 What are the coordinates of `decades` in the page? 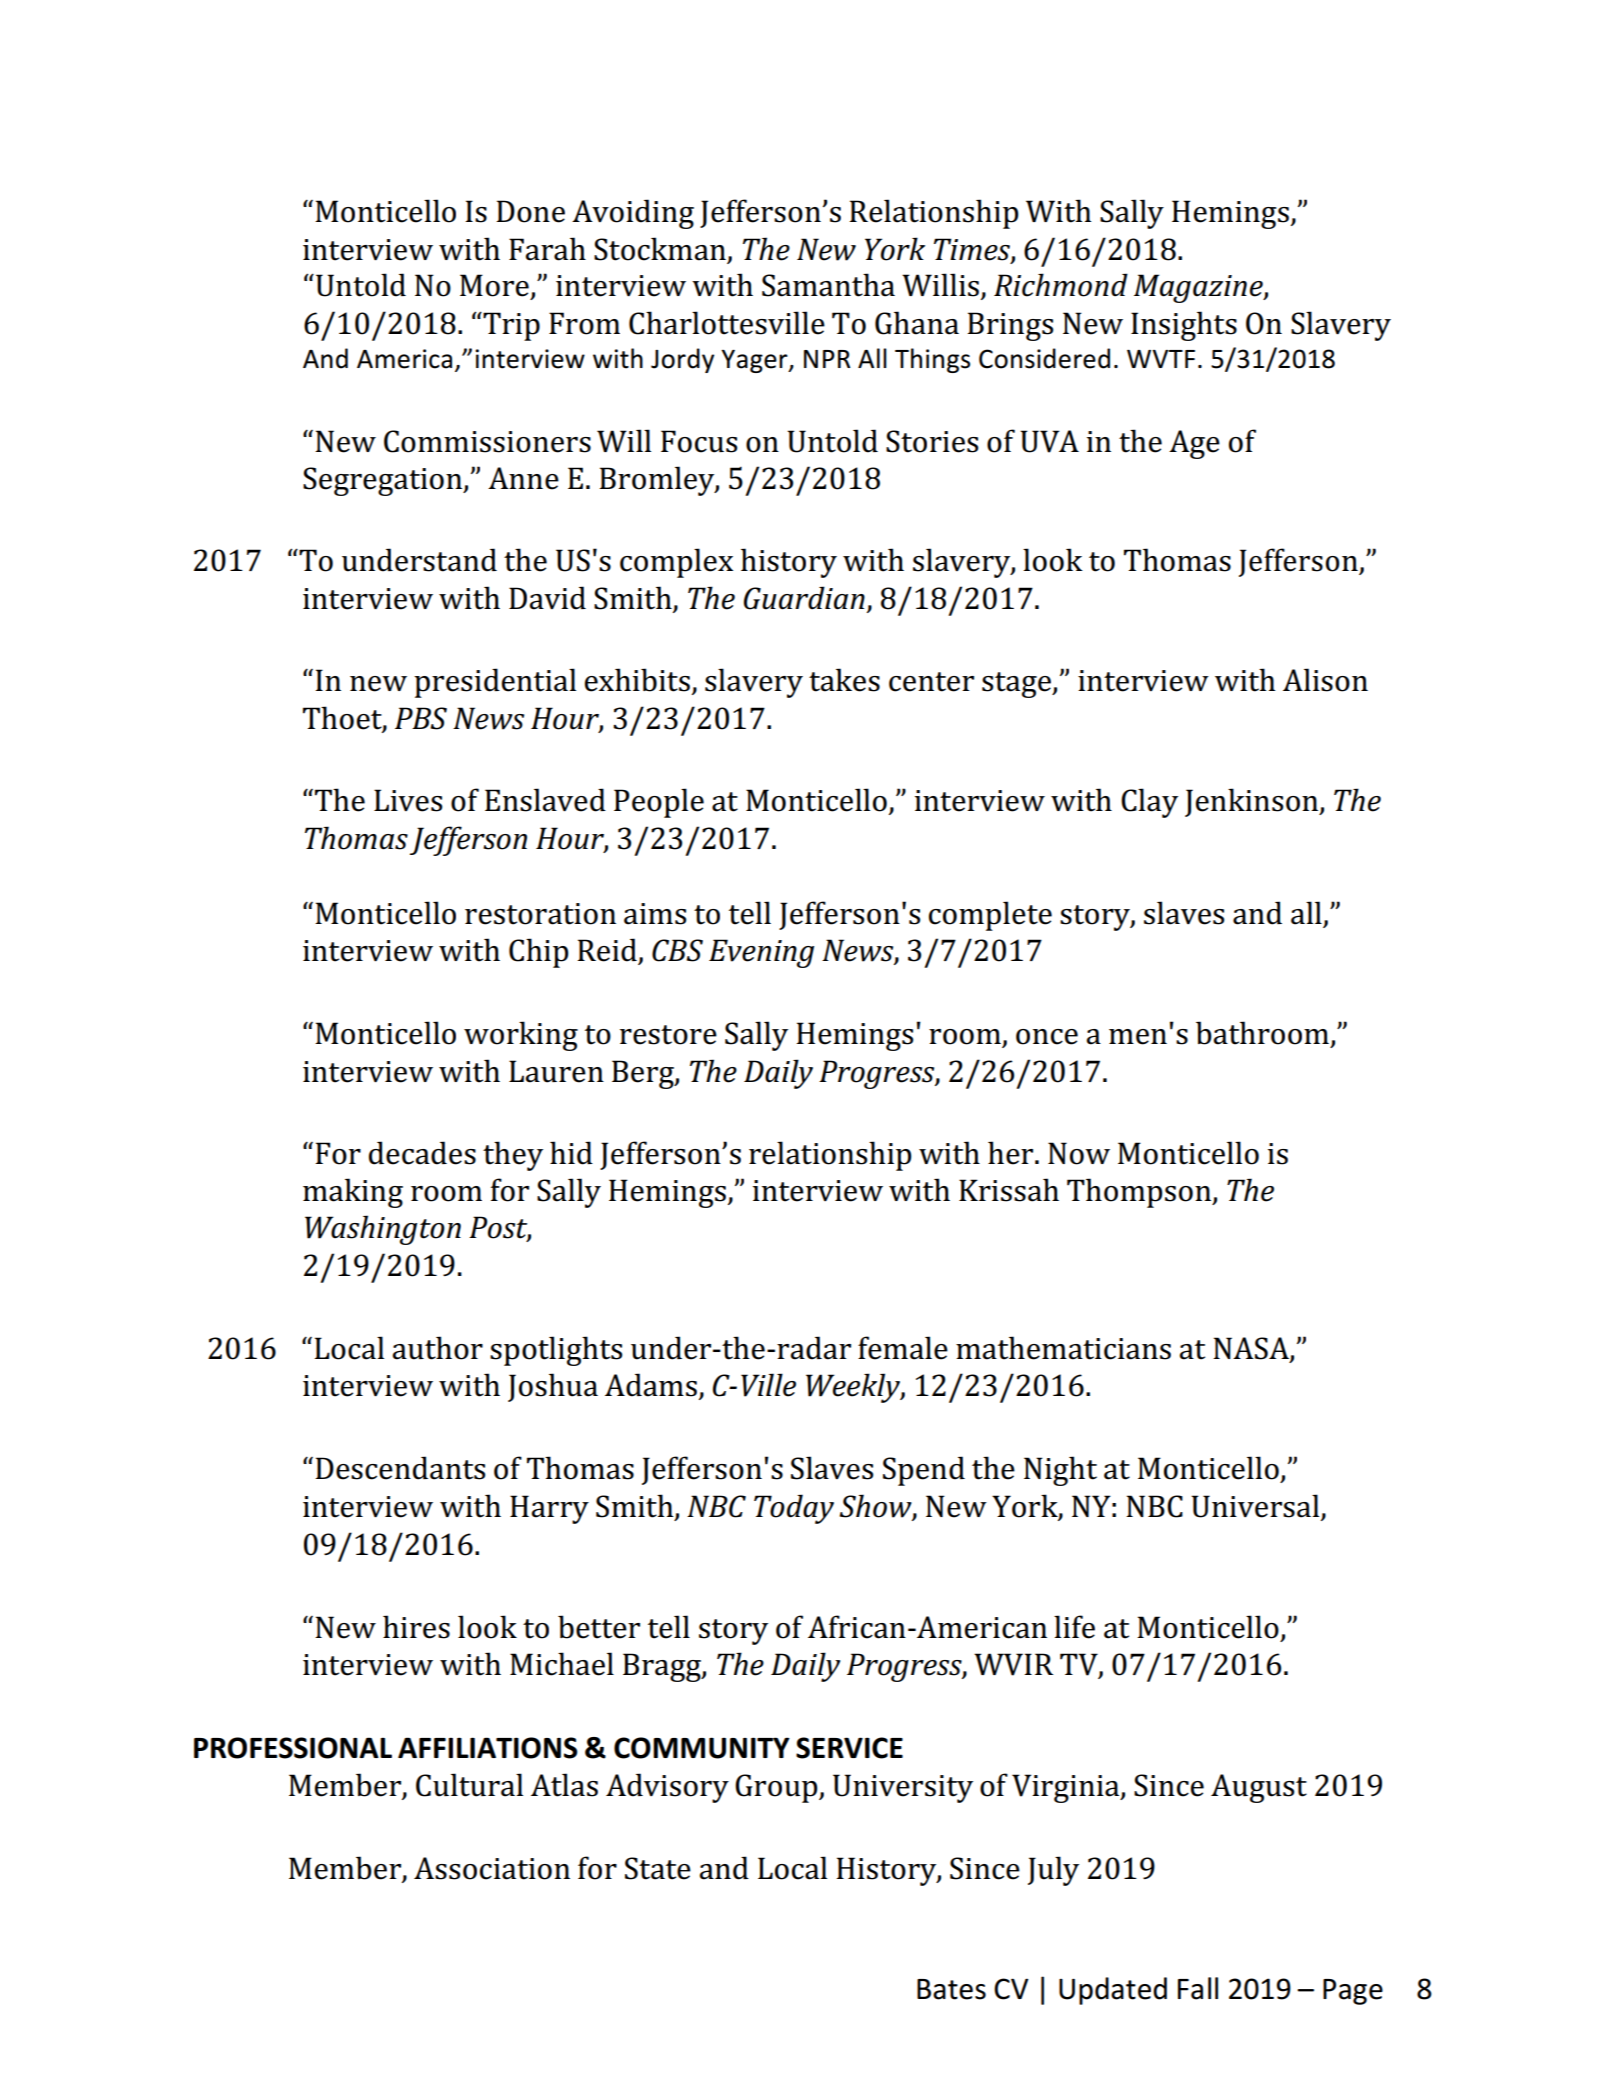 It's located at (422, 1153).
